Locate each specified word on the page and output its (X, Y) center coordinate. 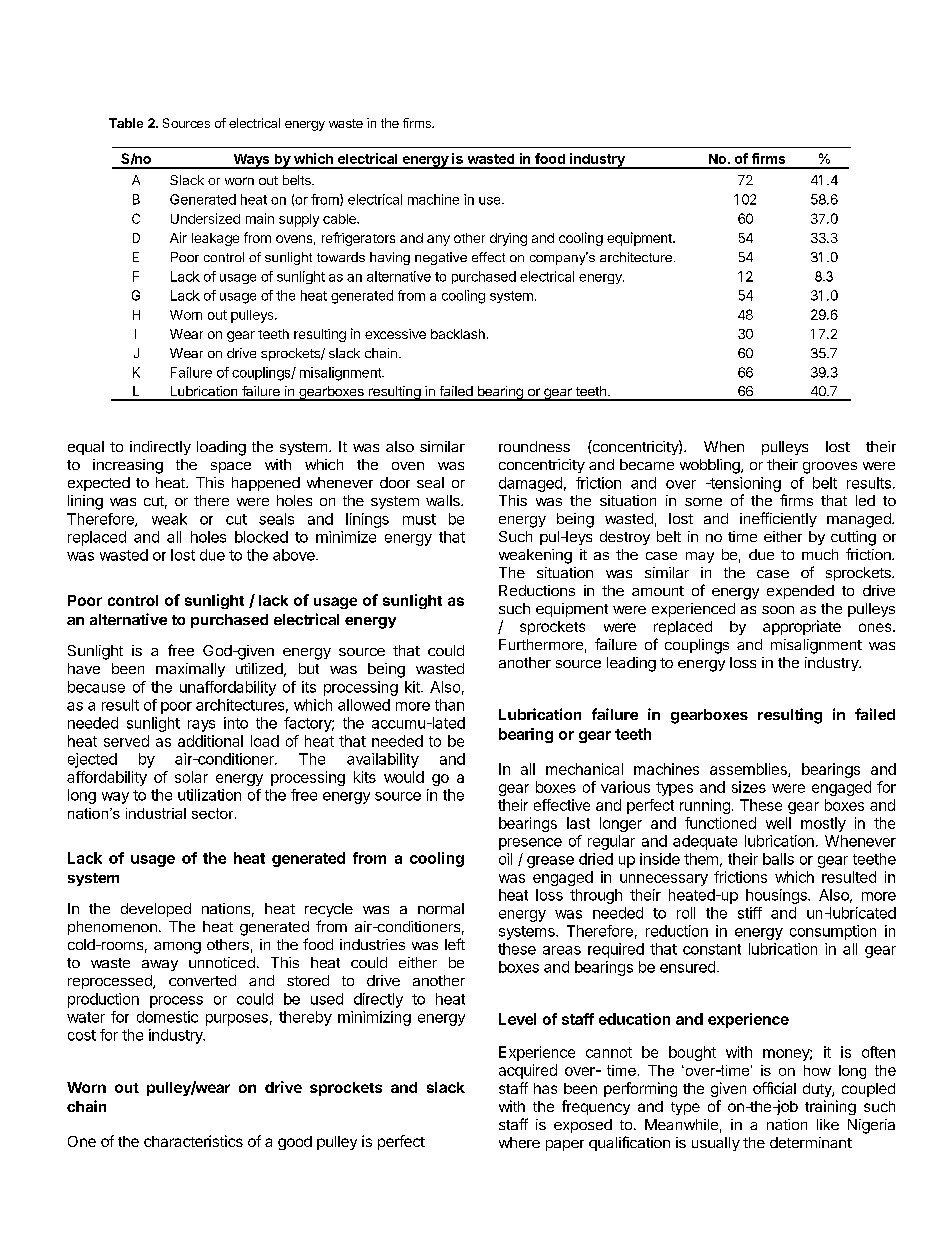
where (519, 1142)
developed (156, 910)
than (449, 705)
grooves (830, 468)
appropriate (802, 627)
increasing (128, 466)
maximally (190, 670)
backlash (458, 334)
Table (126, 123)
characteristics (193, 1141)
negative (441, 258)
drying (508, 239)
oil (505, 859)
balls (778, 859)
